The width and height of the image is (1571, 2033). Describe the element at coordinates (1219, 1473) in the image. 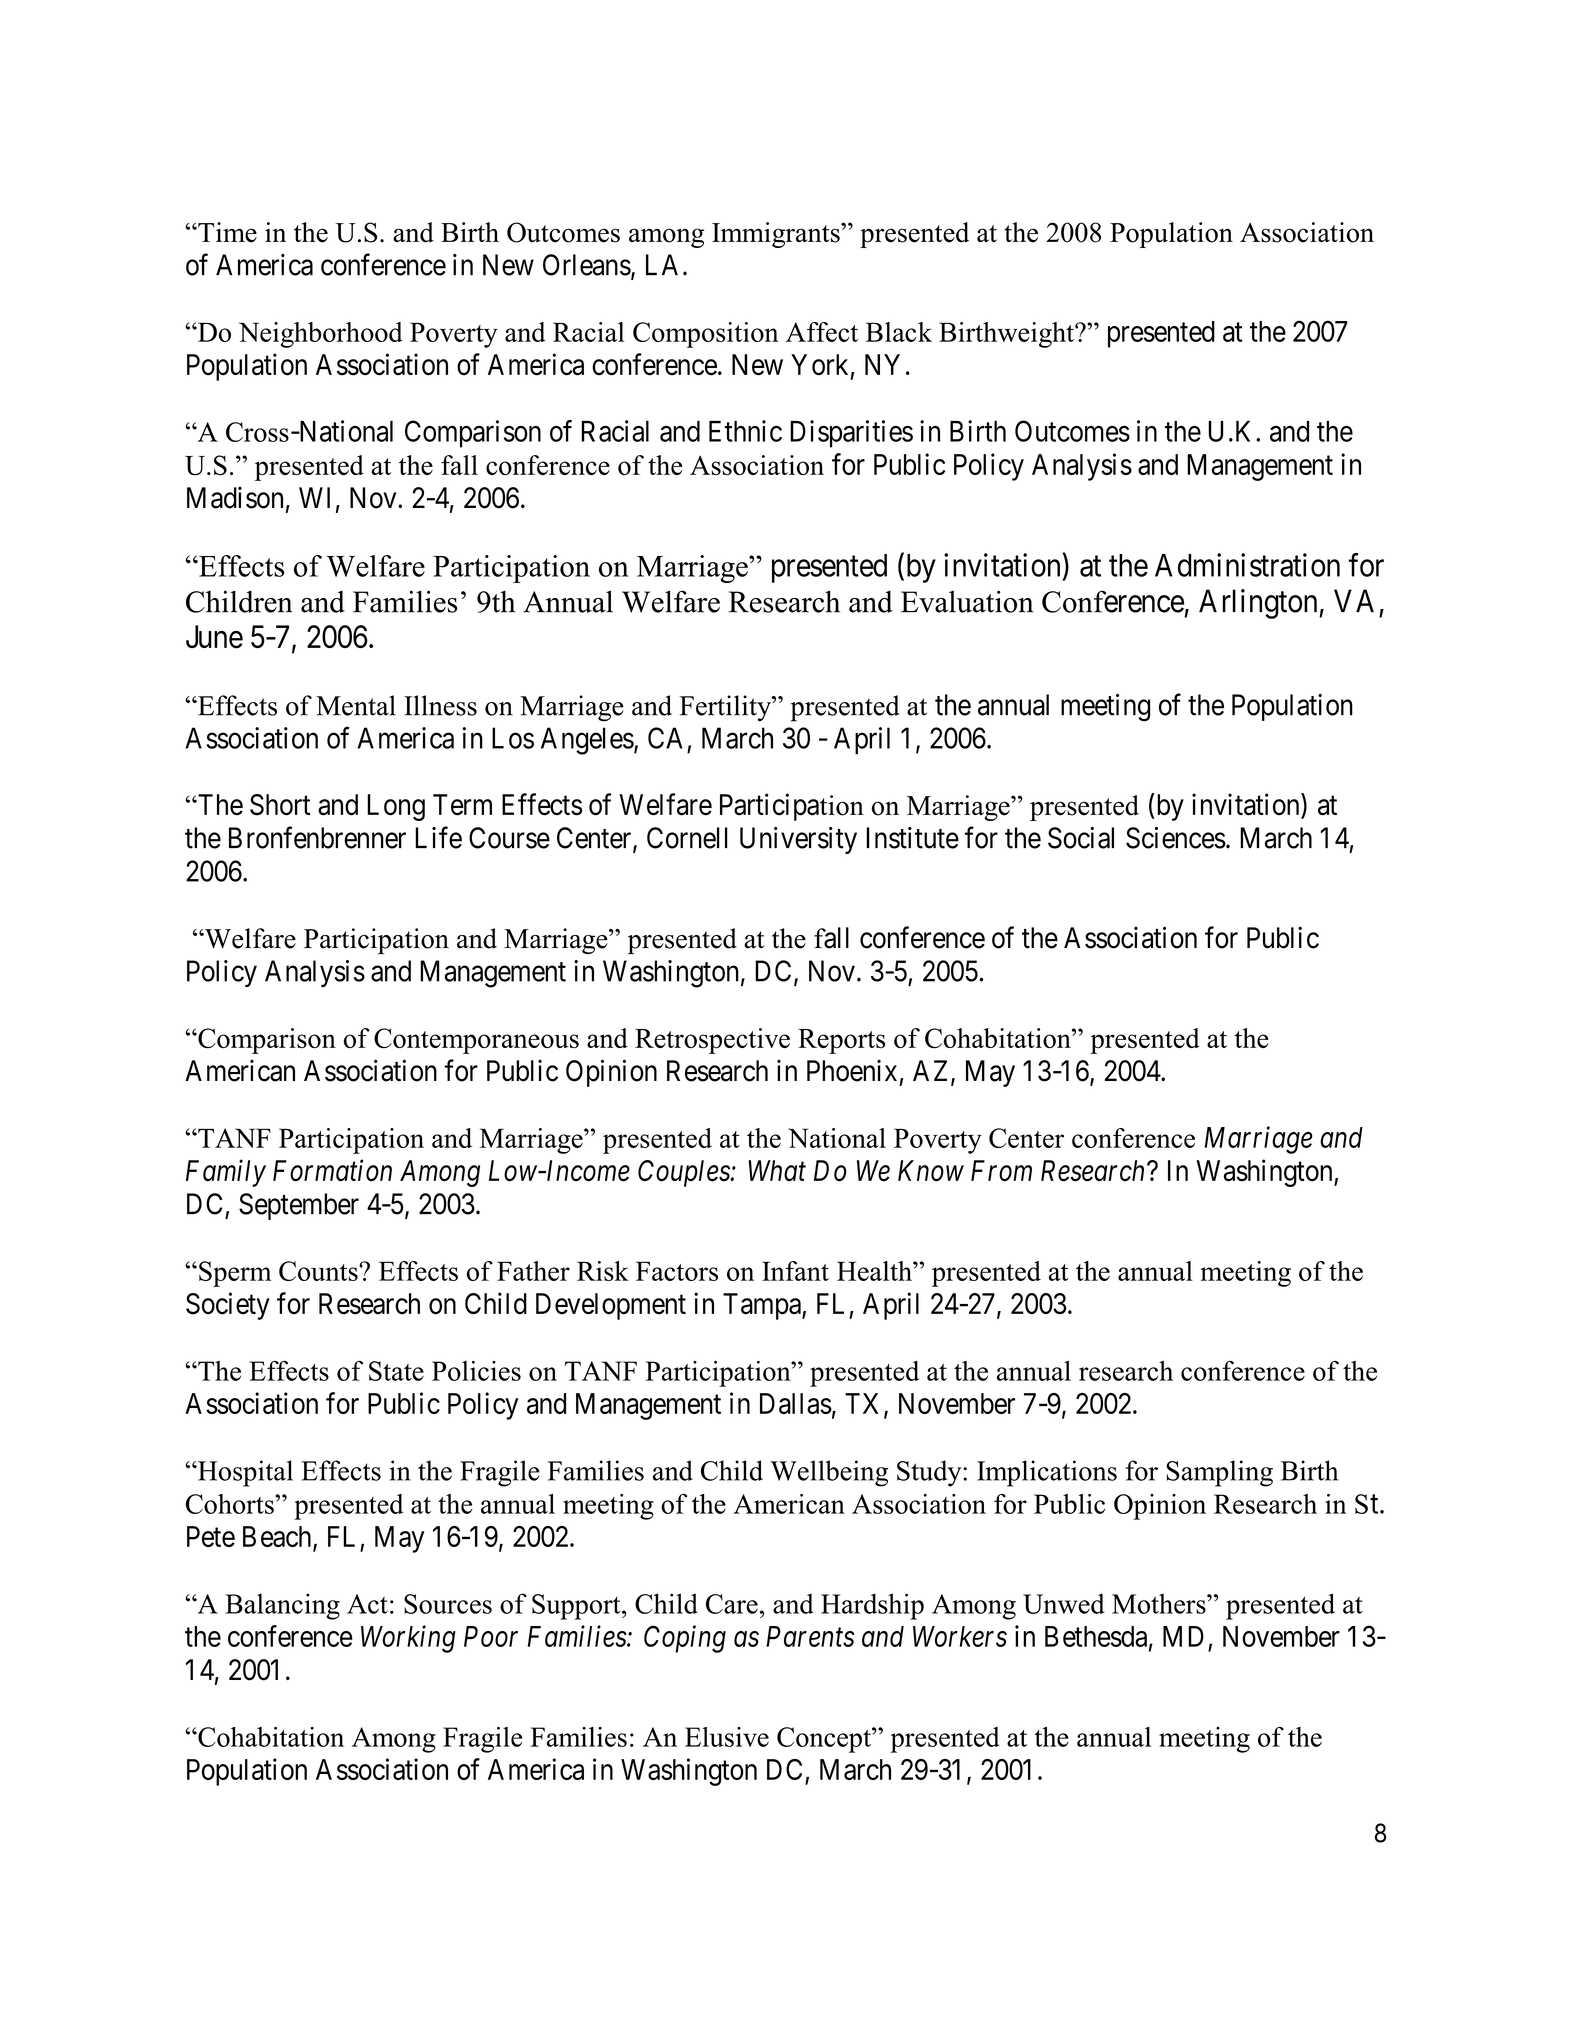

I see `Sampling` at that location.
